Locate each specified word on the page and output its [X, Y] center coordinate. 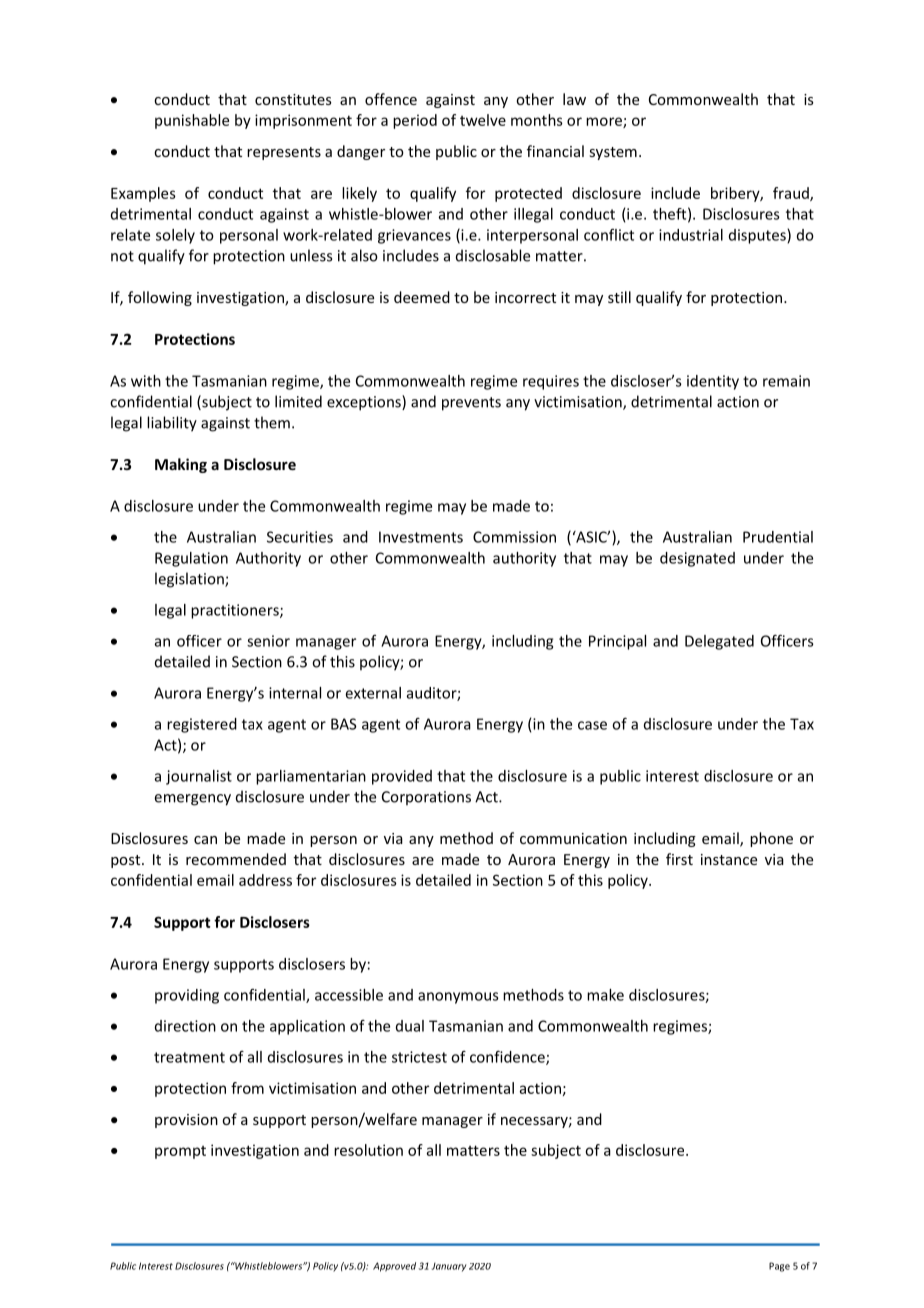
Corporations [426, 798]
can [205, 840]
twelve [483, 120]
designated [697, 559]
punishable [192, 121]
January [449, 1267]
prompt [180, 1152]
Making [181, 465]
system [613, 153]
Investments [421, 537]
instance [729, 859]
